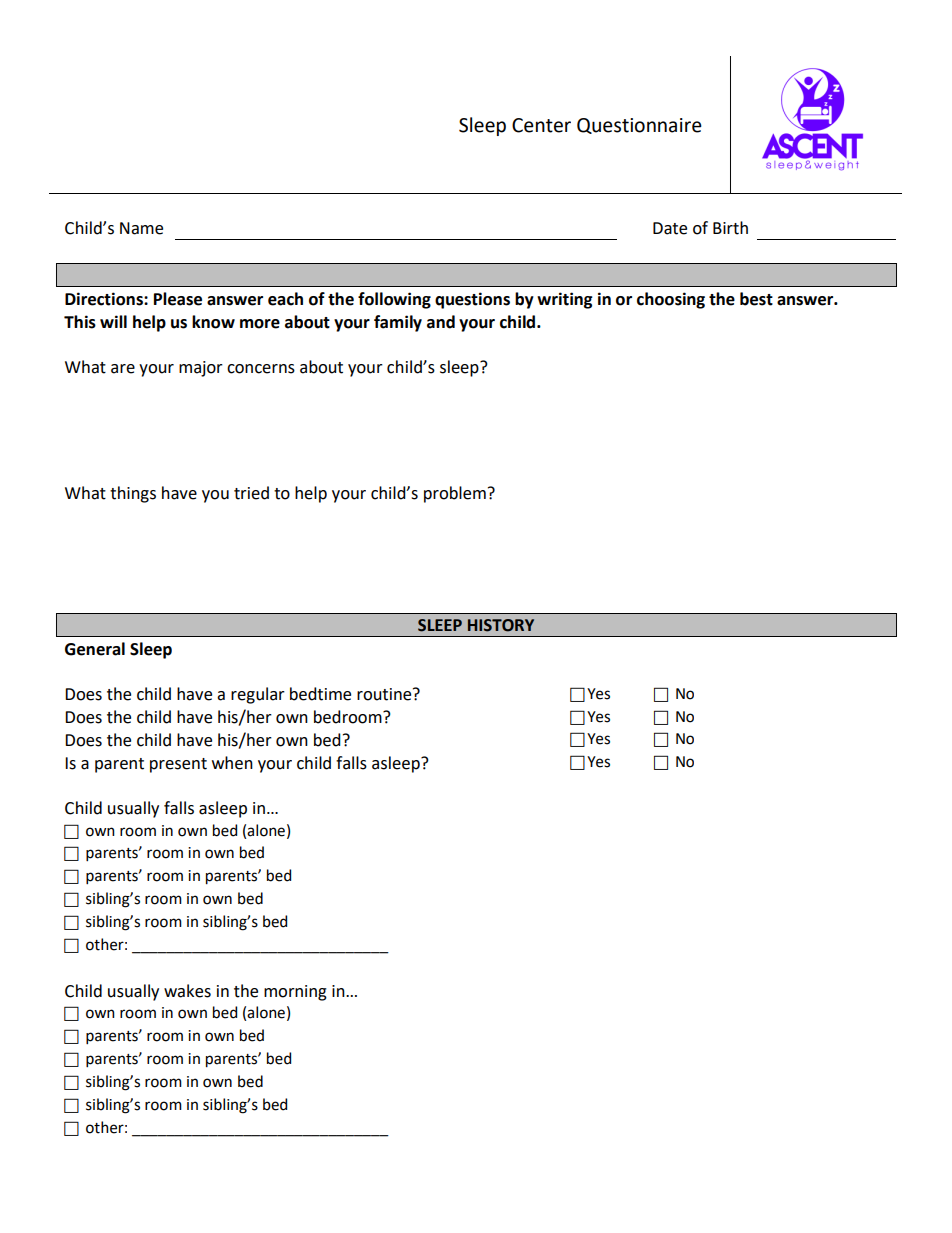 The image size is (952, 1233). Describe the element at coordinates (639, 126) in the image. I see `Questionnaire` at that location.
